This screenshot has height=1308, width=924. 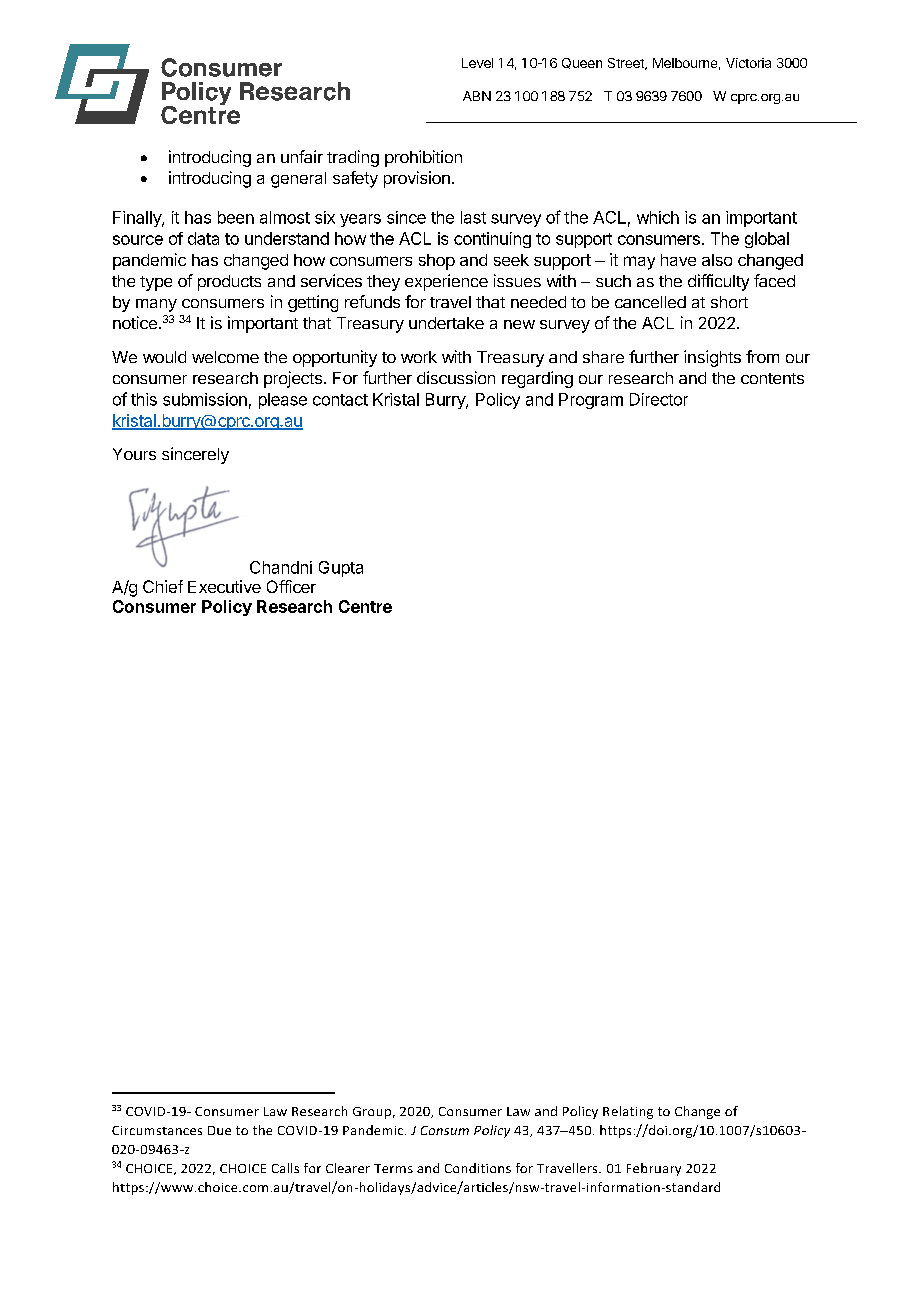 What do you see at coordinates (157, 1130) in the screenshot?
I see `Circumstances` at bounding box center [157, 1130].
